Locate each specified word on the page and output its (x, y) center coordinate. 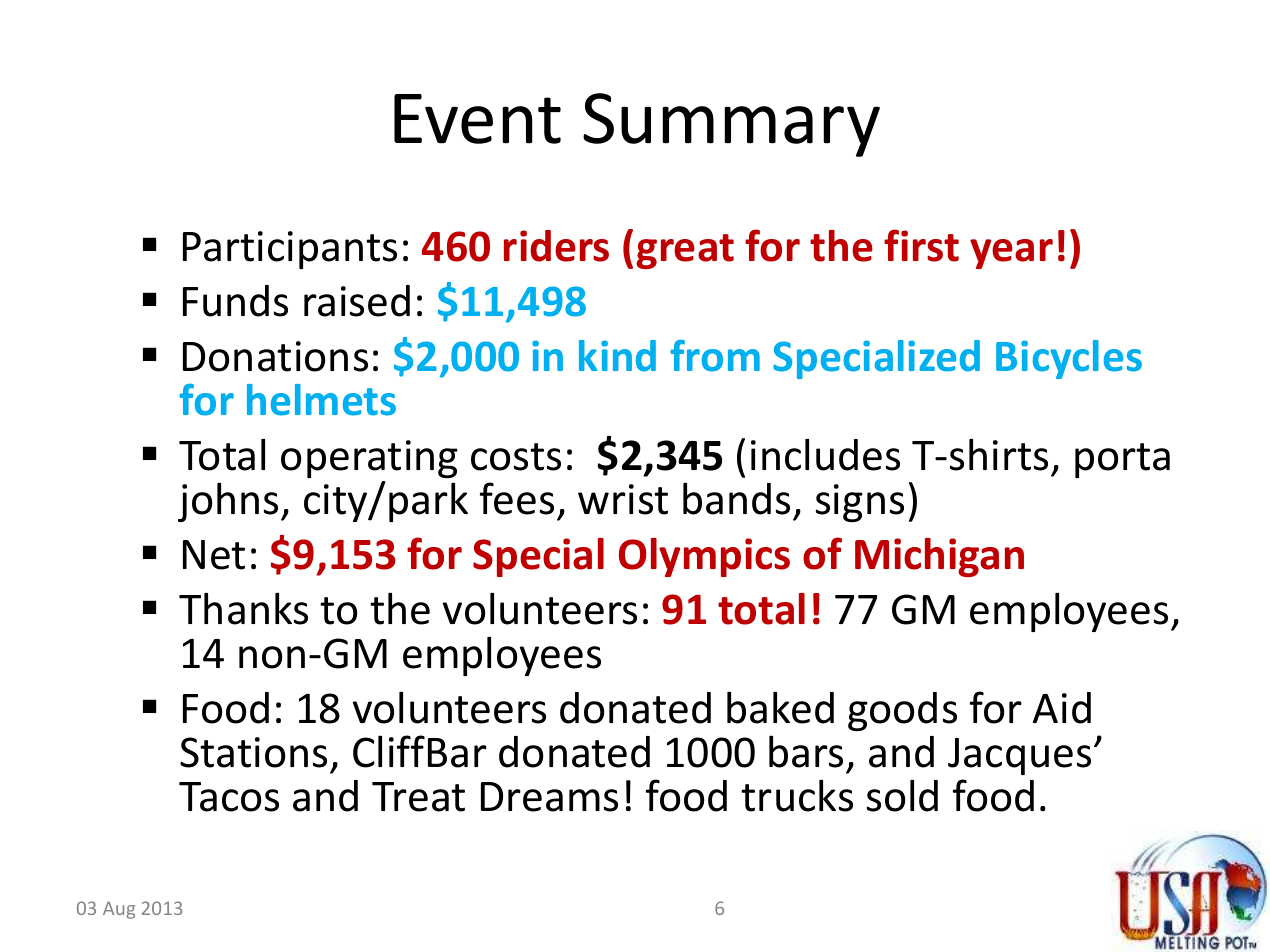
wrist (623, 499)
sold (902, 795)
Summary (731, 125)
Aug (119, 910)
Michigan (939, 557)
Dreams (549, 797)
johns (230, 502)
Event (477, 119)
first (921, 245)
